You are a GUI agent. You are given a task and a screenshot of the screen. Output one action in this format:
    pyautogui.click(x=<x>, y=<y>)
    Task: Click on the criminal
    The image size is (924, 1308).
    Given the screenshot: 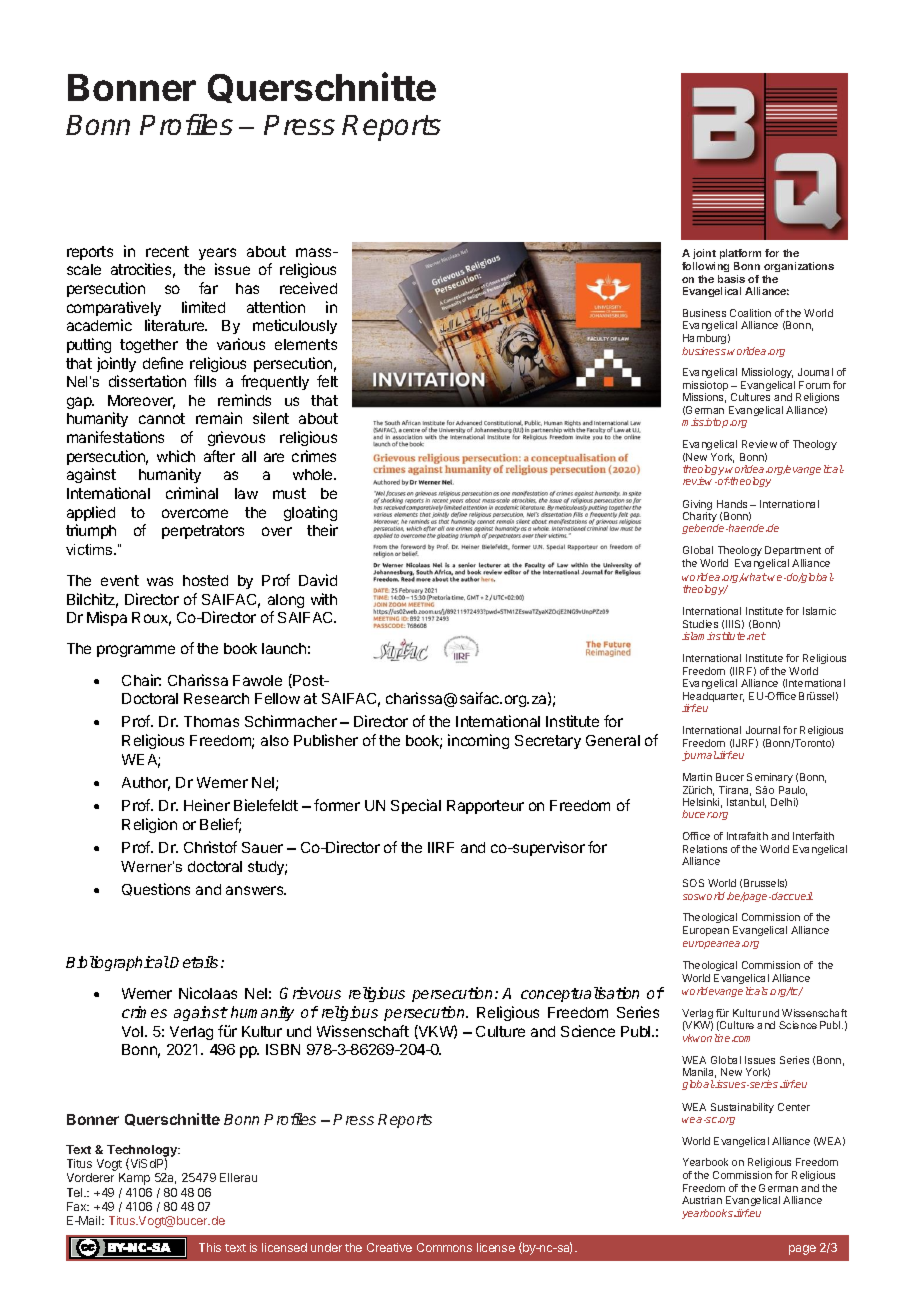 What is the action you would take?
    pyautogui.click(x=192, y=493)
